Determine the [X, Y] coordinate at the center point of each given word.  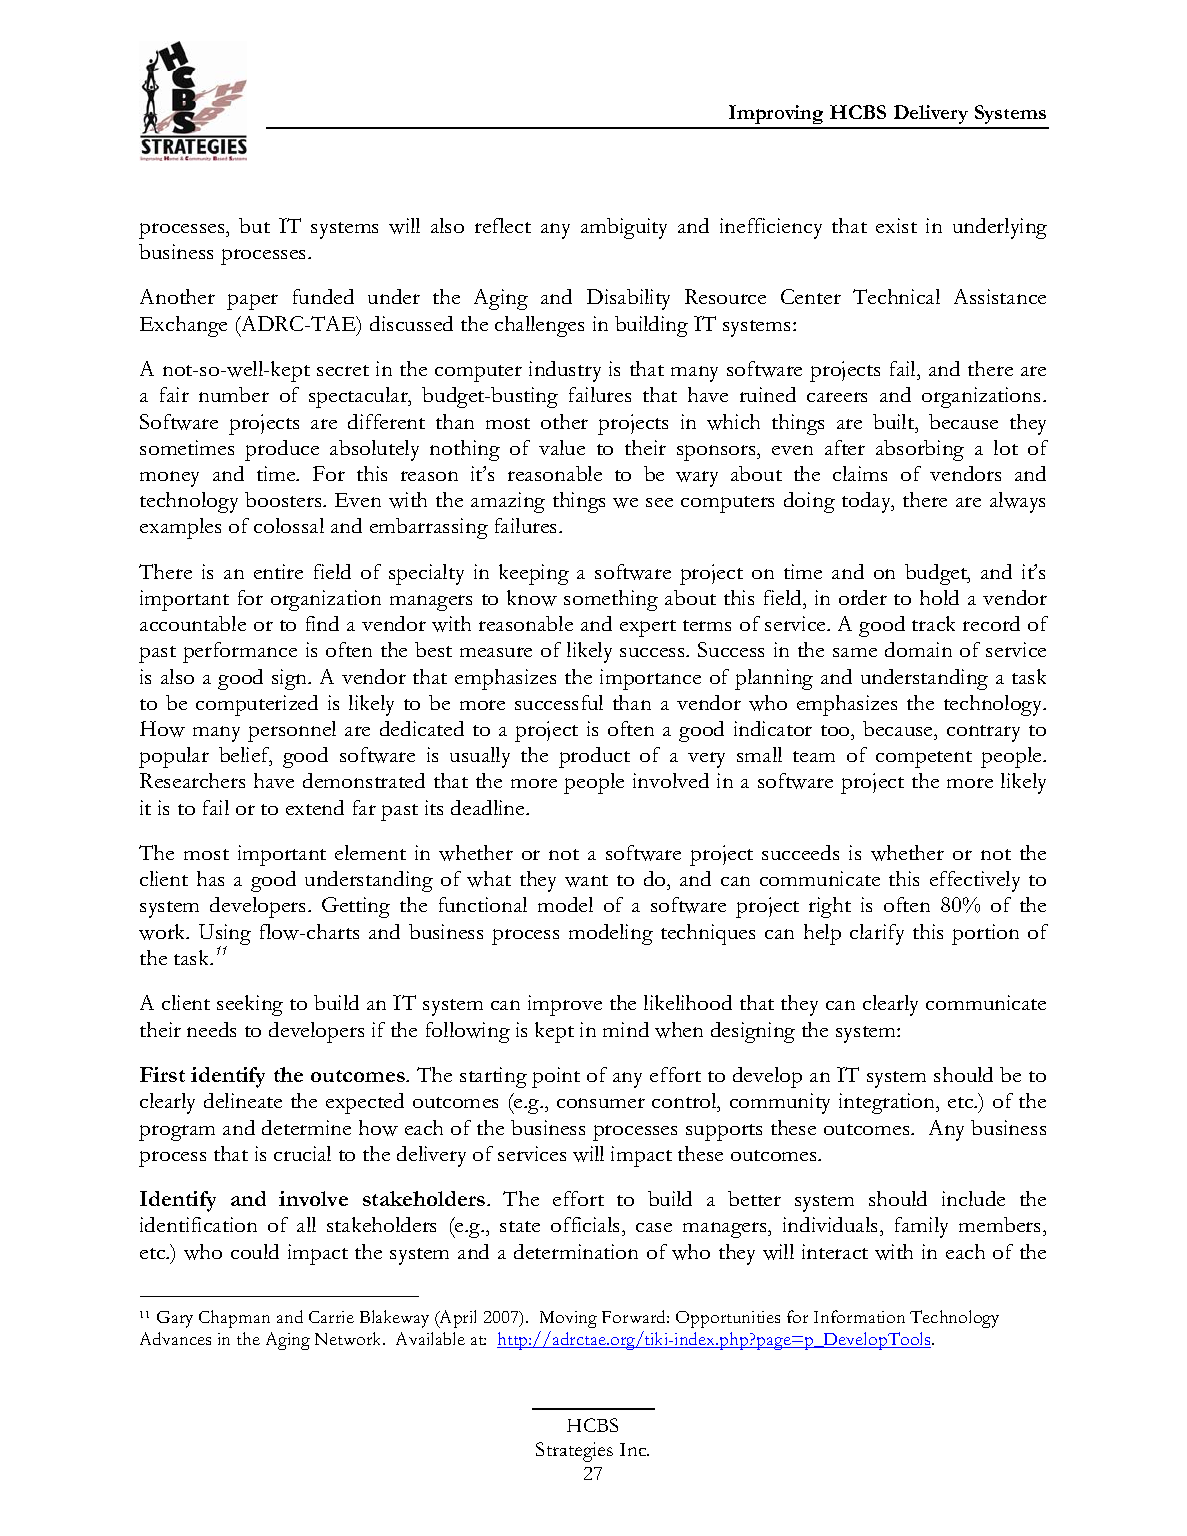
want [586, 881]
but [254, 225]
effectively [975, 881]
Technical [896, 296]
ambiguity [624, 228]
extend [315, 807]
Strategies [574, 1452]
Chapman [234, 1319]
